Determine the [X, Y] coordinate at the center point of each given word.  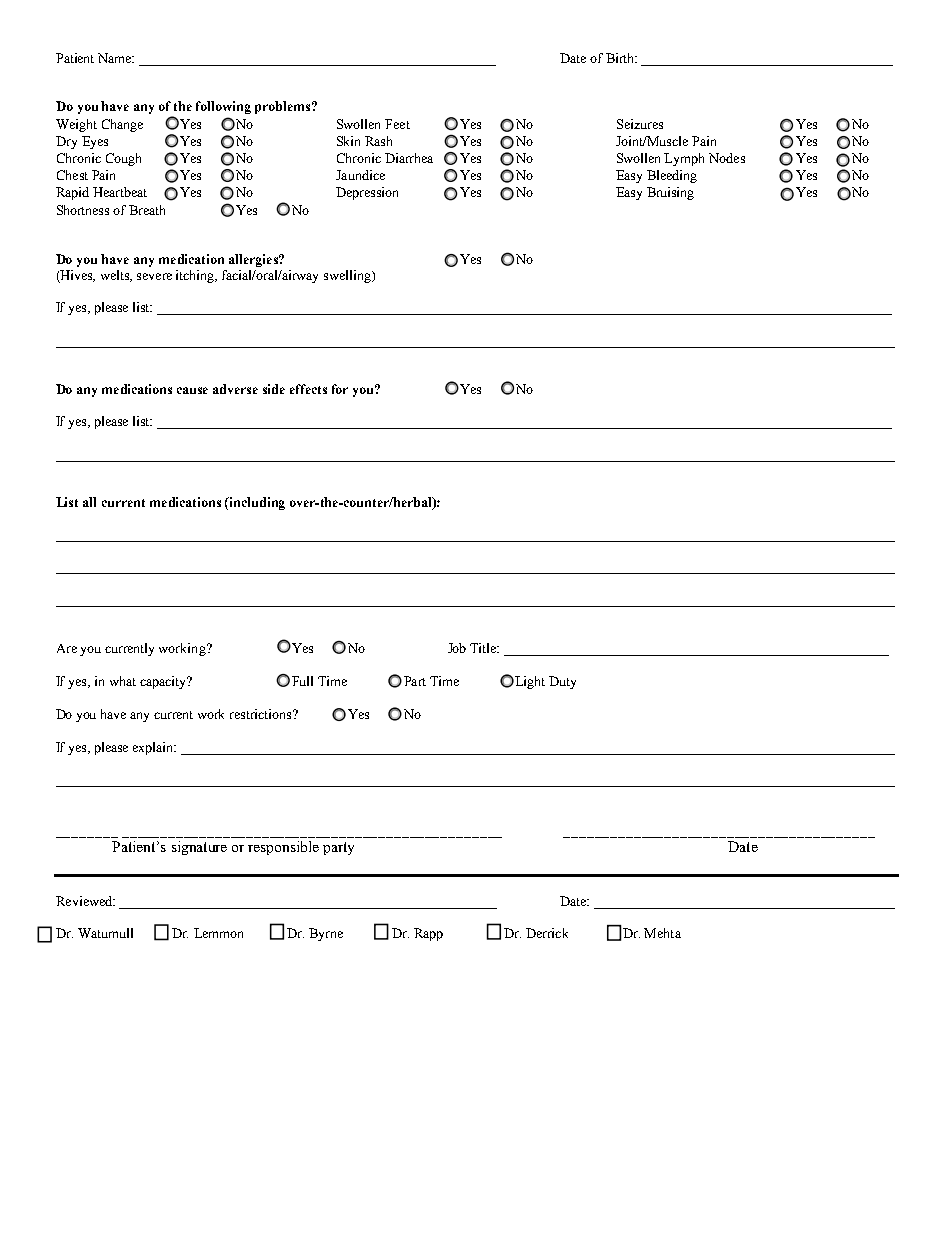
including [256, 503]
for [340, 389]
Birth [621, 58]
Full [302, 681]
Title [484, 648]
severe [154, 276]
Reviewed [85, 901]
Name [116, 58]
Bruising [670, 193]
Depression [367, 193]
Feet [397, 124]
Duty [562, 682]
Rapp [428, 934]
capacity [164, 682]
